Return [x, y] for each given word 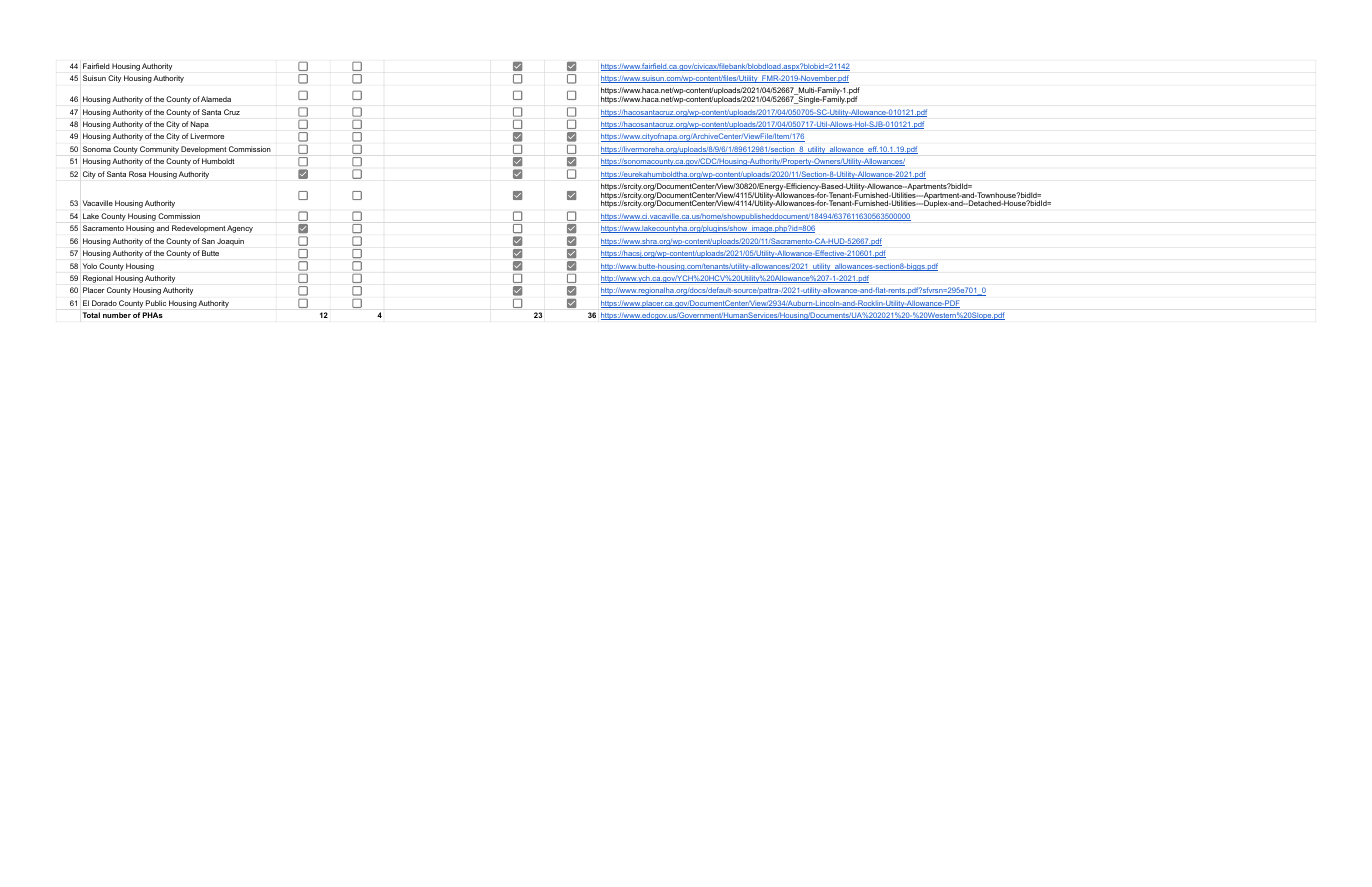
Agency [240, 229]
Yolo [90, 266]
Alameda [216, 99]
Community [159, 150]
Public [156, 303]
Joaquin [230, 242]
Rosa [137, 174]
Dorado [104, 303]
